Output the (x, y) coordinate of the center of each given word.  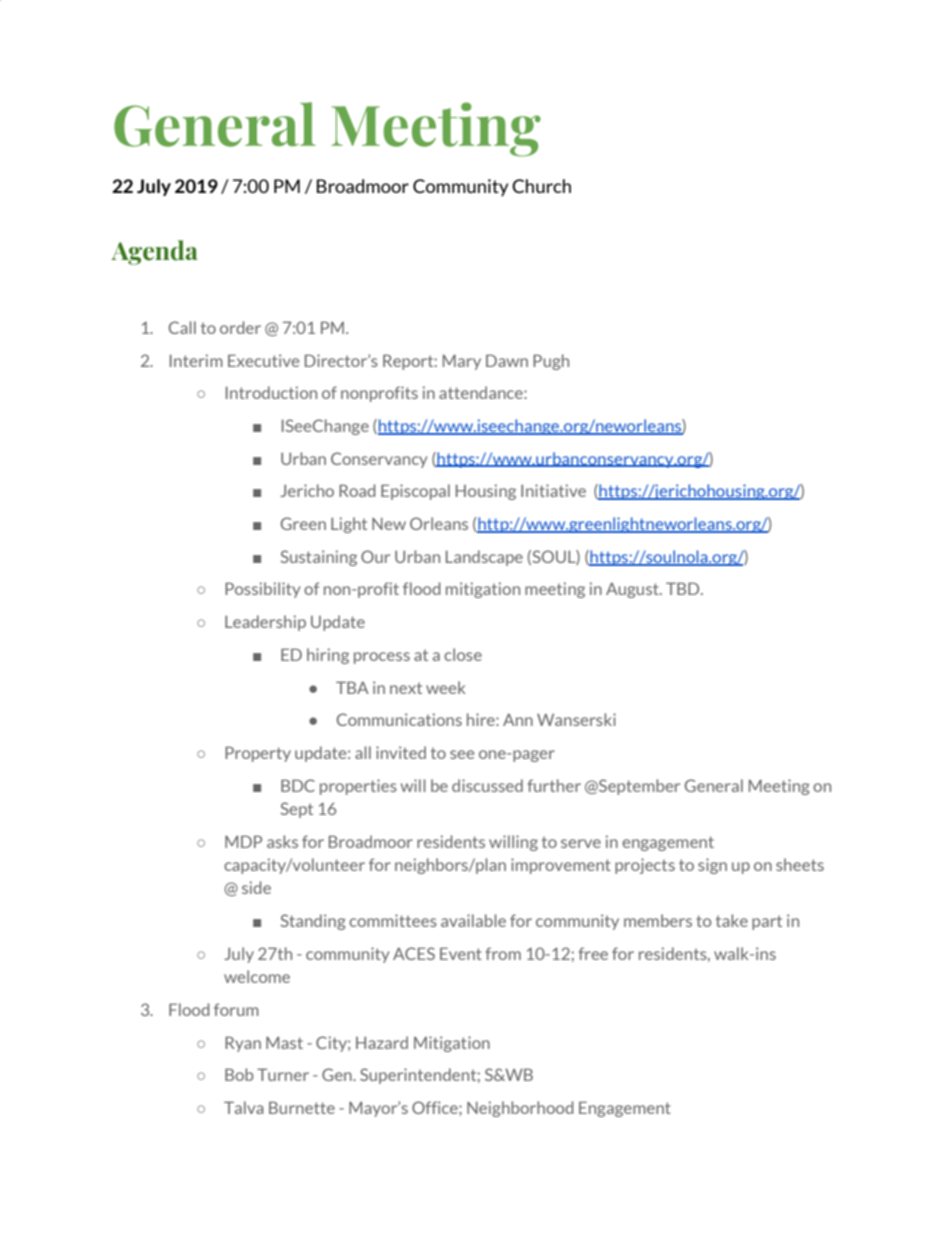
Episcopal (415, 492)
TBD (684, 588)
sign (712, 866)
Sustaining (318, 558)
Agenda (154, 252)
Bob (239, 1074)
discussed (487, 785)
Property (258, 754)
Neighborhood (520, 1109)
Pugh (551, 362)
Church (541, 186)
